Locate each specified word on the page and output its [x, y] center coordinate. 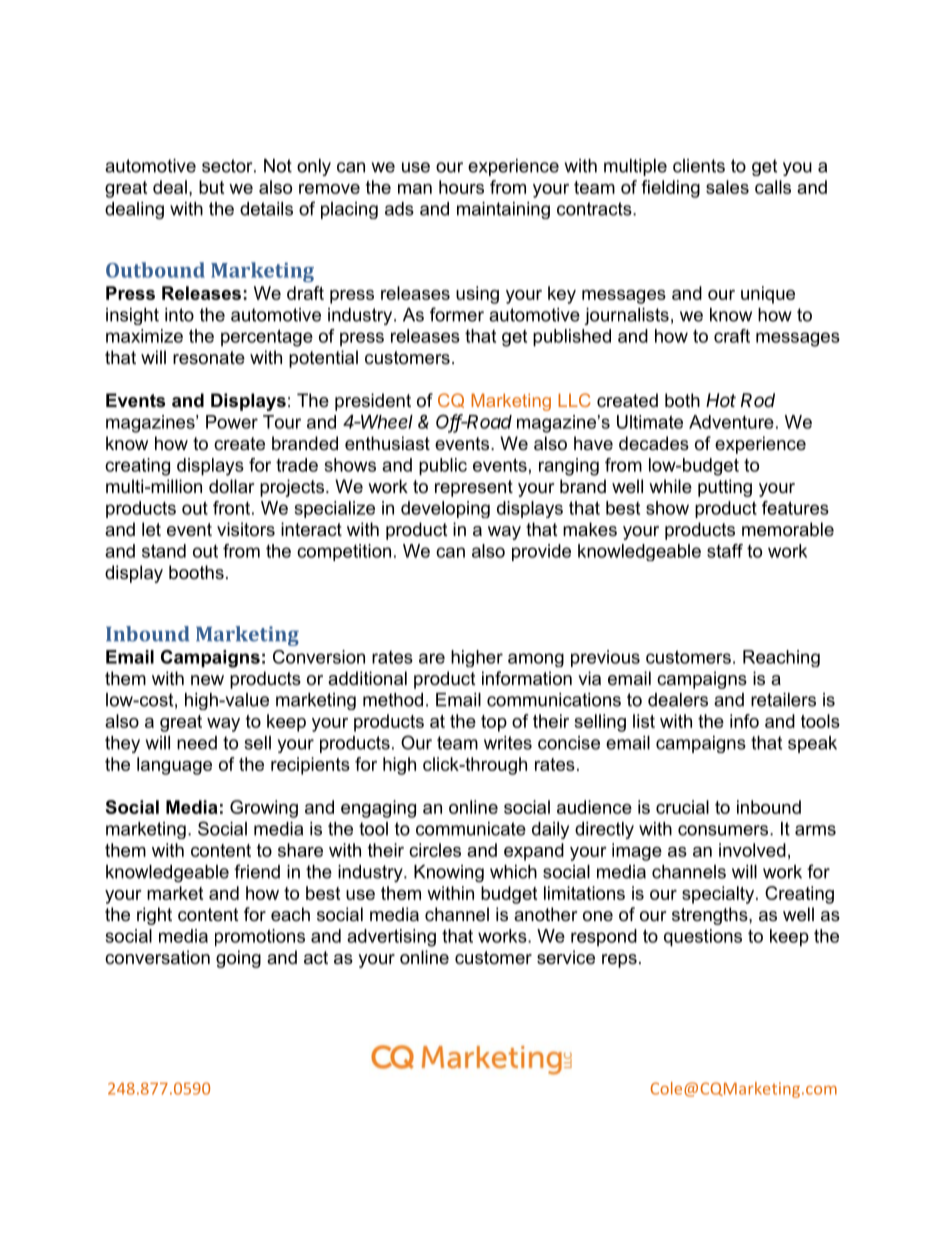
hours [461, 187]
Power [232, 422]
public [443, 467]
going [238, 959]
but [211, 187]
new [207, 680]
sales [727, 187]
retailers [783, 700]
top [494, 723]
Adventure [731, 422]
